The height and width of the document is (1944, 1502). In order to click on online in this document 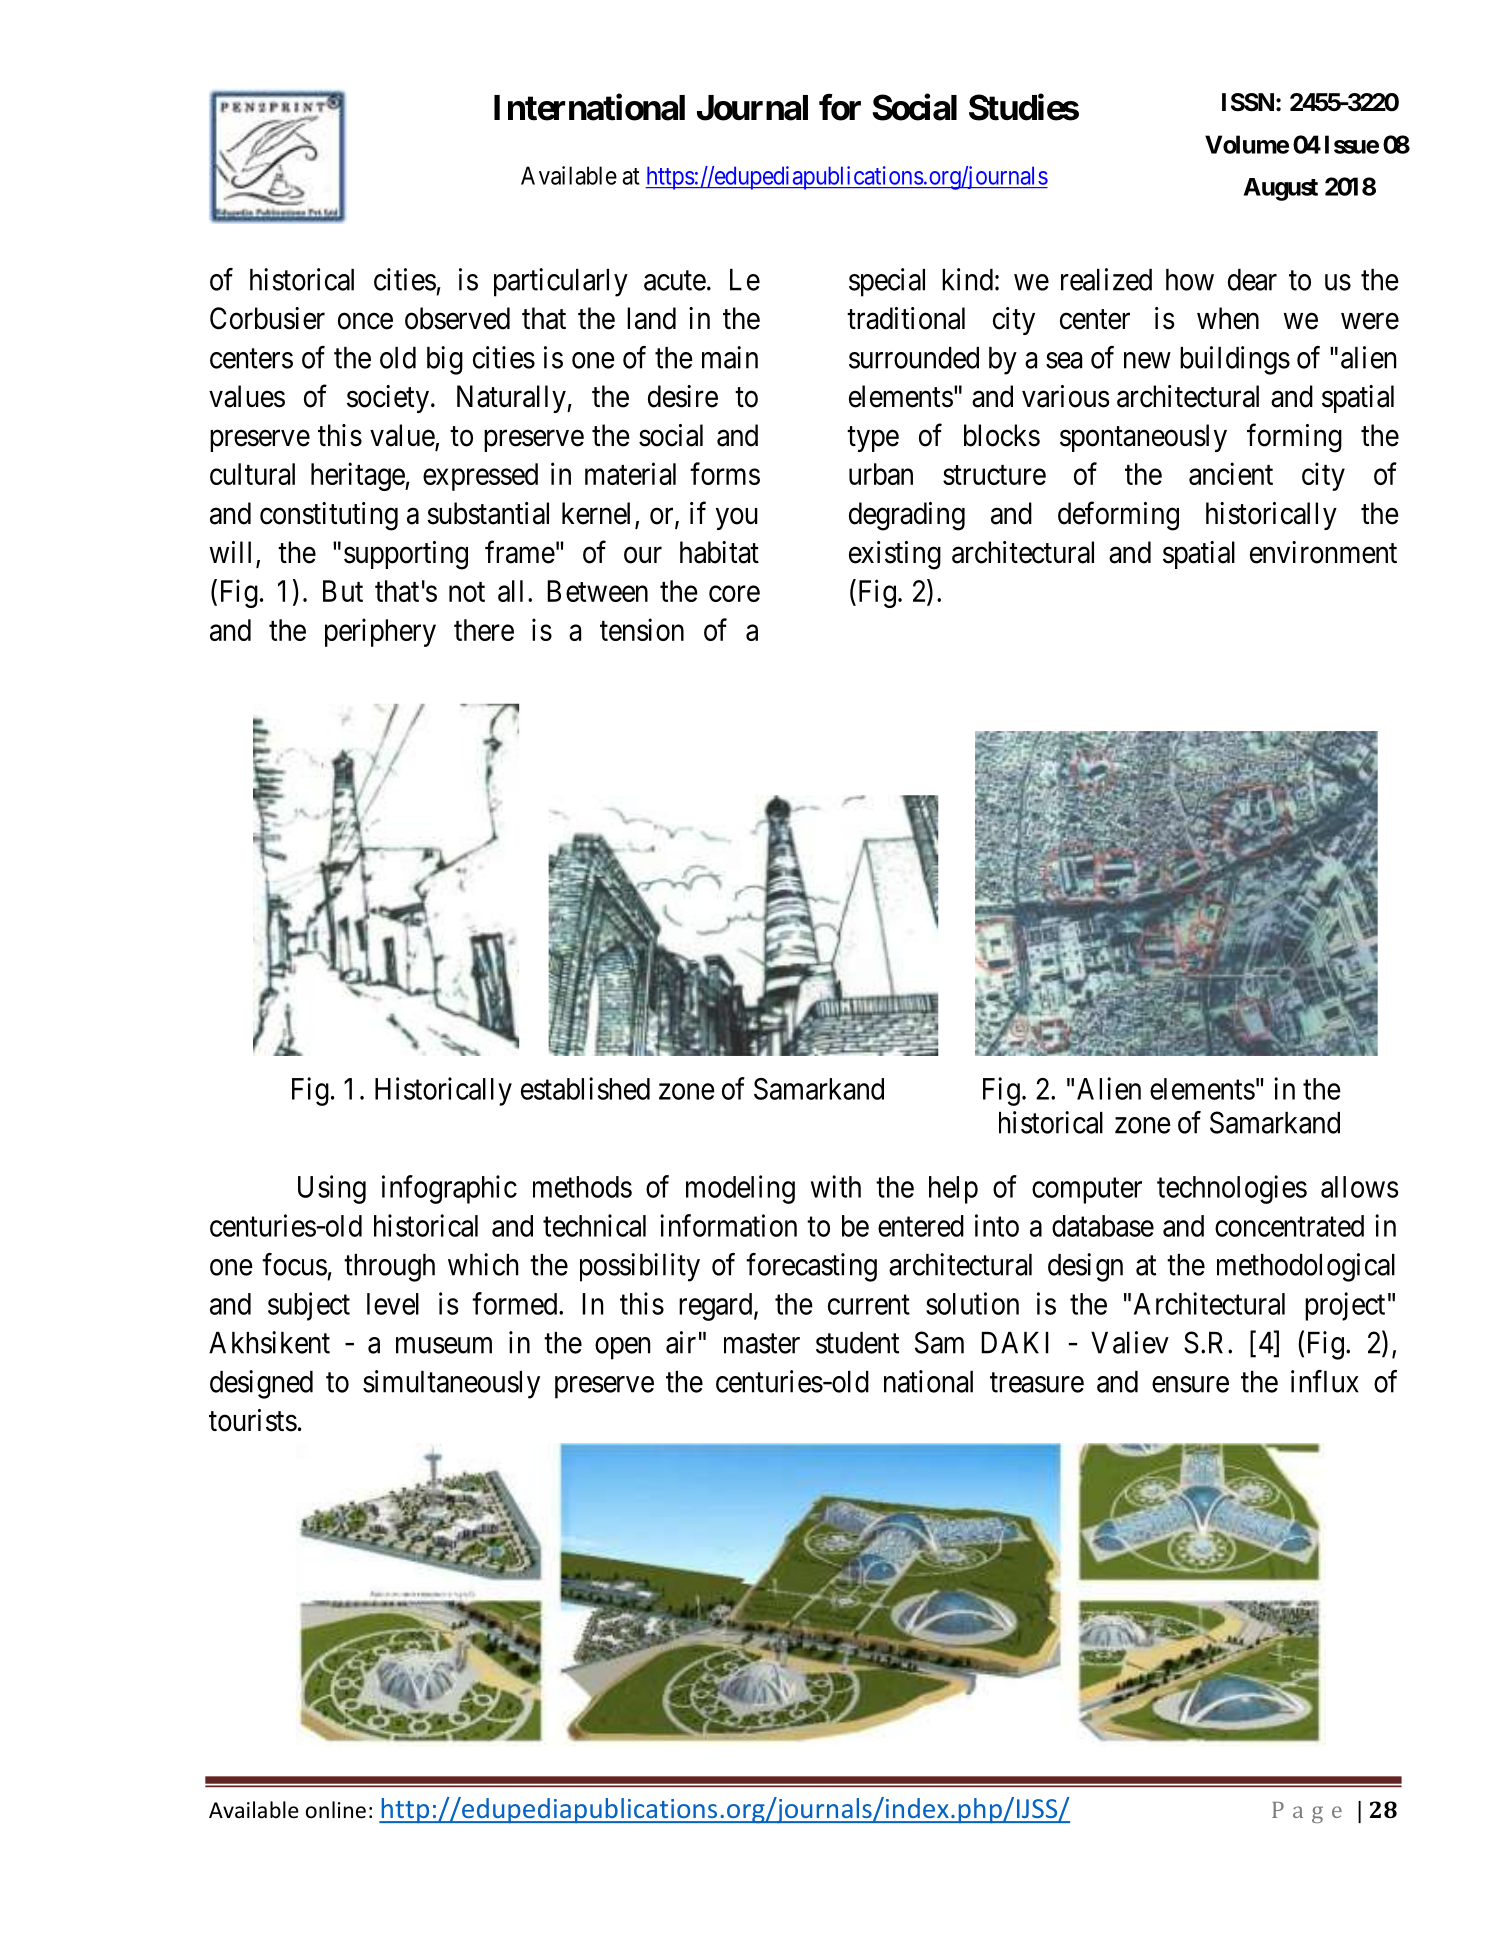, I will do `click(336, 1810)`.
